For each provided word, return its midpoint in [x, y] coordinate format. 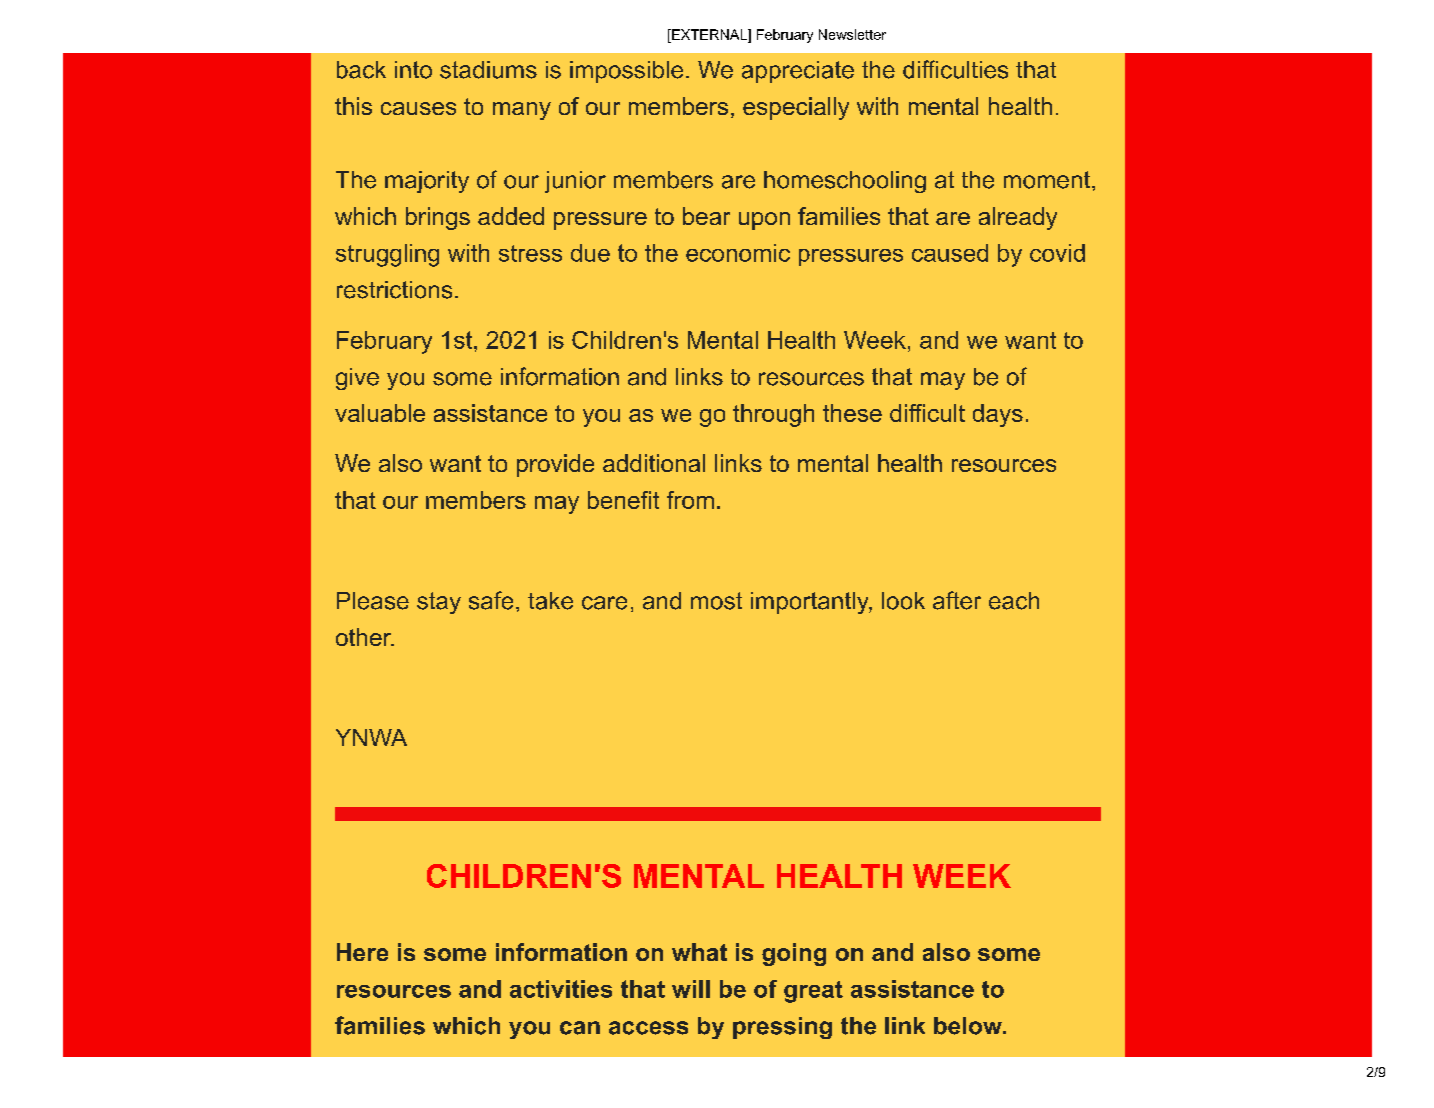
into [413, 70]
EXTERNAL [709, 34]
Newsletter [852, 34]
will [691, 989]
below [969, 1026]
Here [362, 952]
